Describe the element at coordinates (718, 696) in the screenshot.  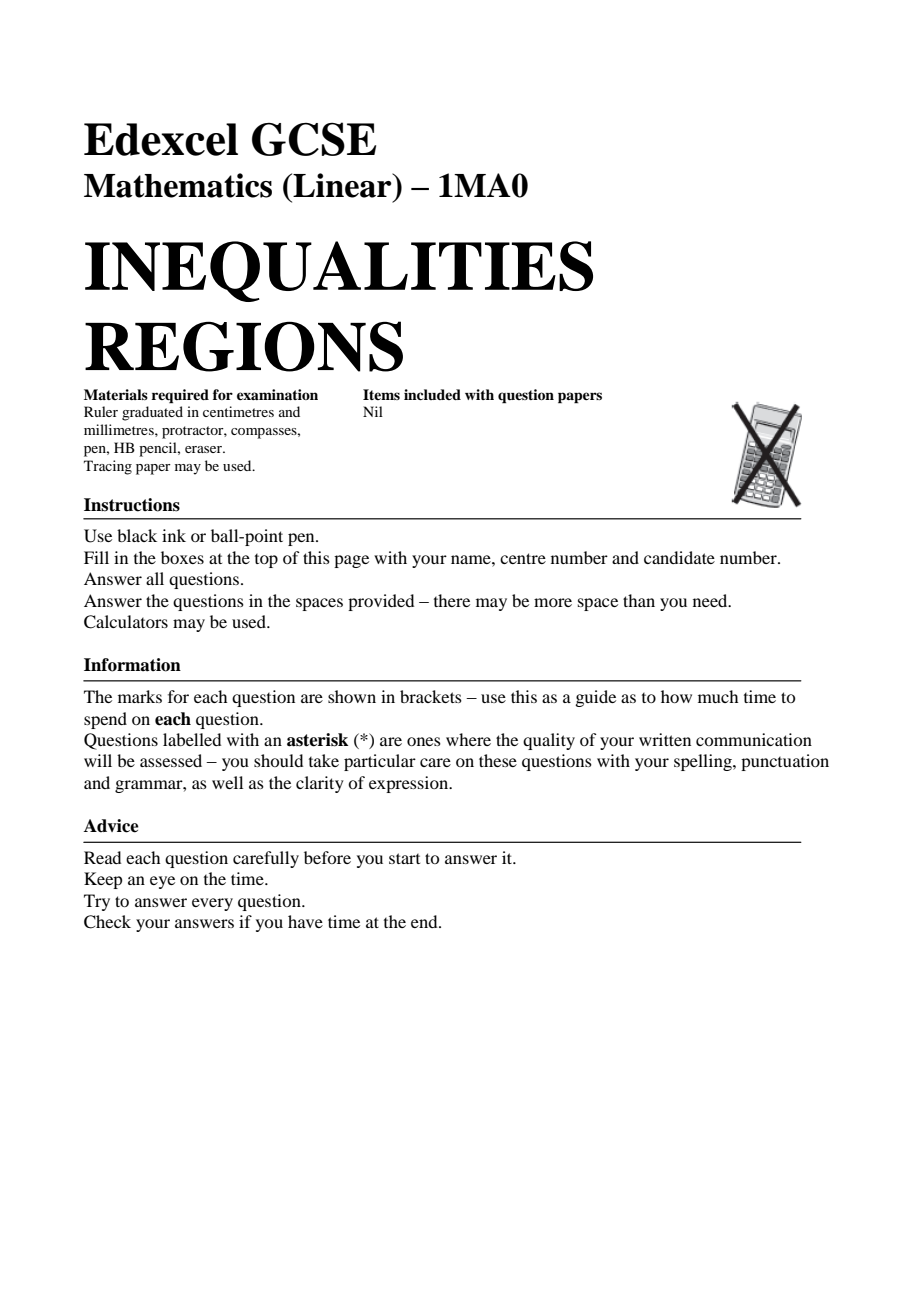
I see `much` at that location.
